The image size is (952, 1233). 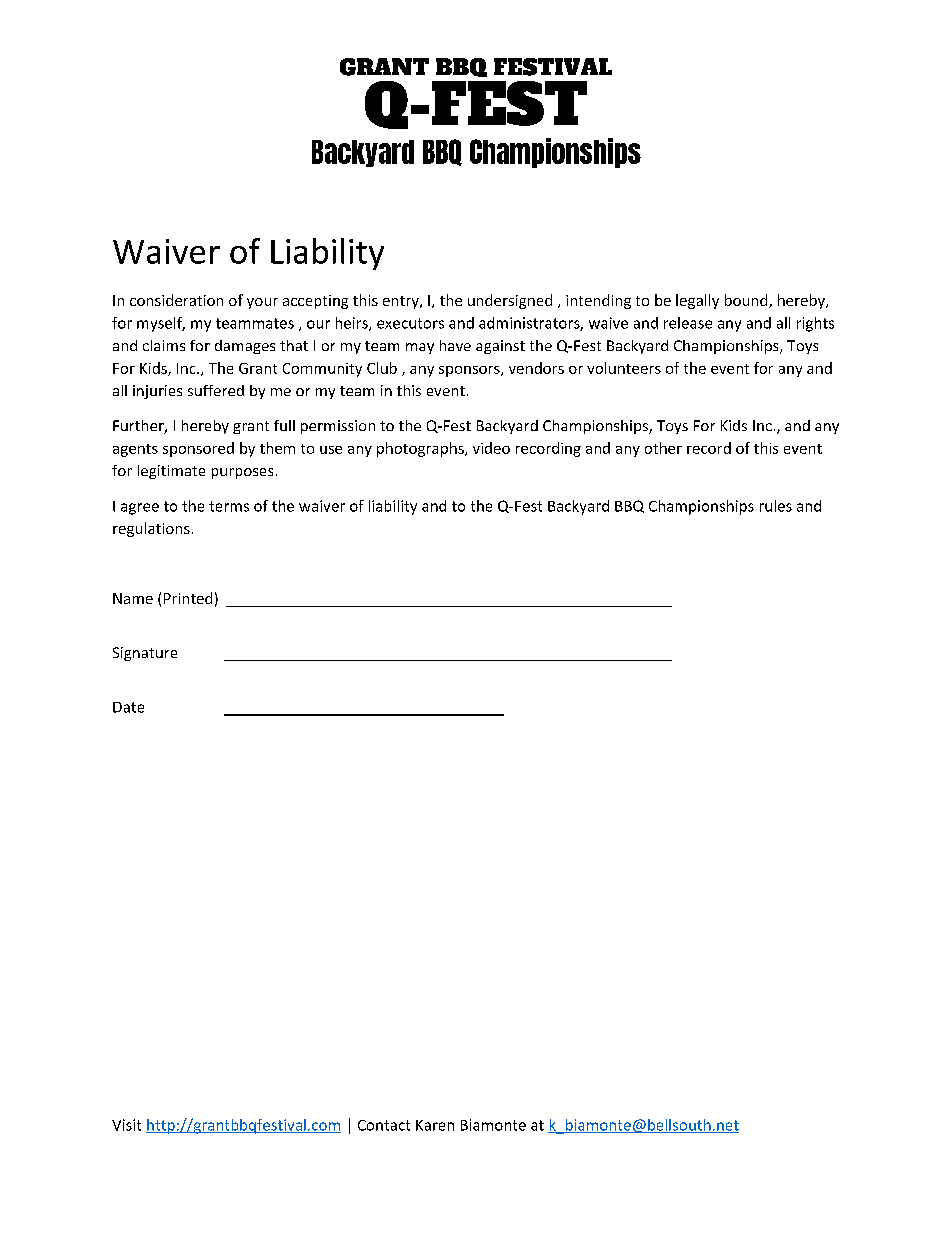 I want to click on Date, so click(x=128, y=707).
